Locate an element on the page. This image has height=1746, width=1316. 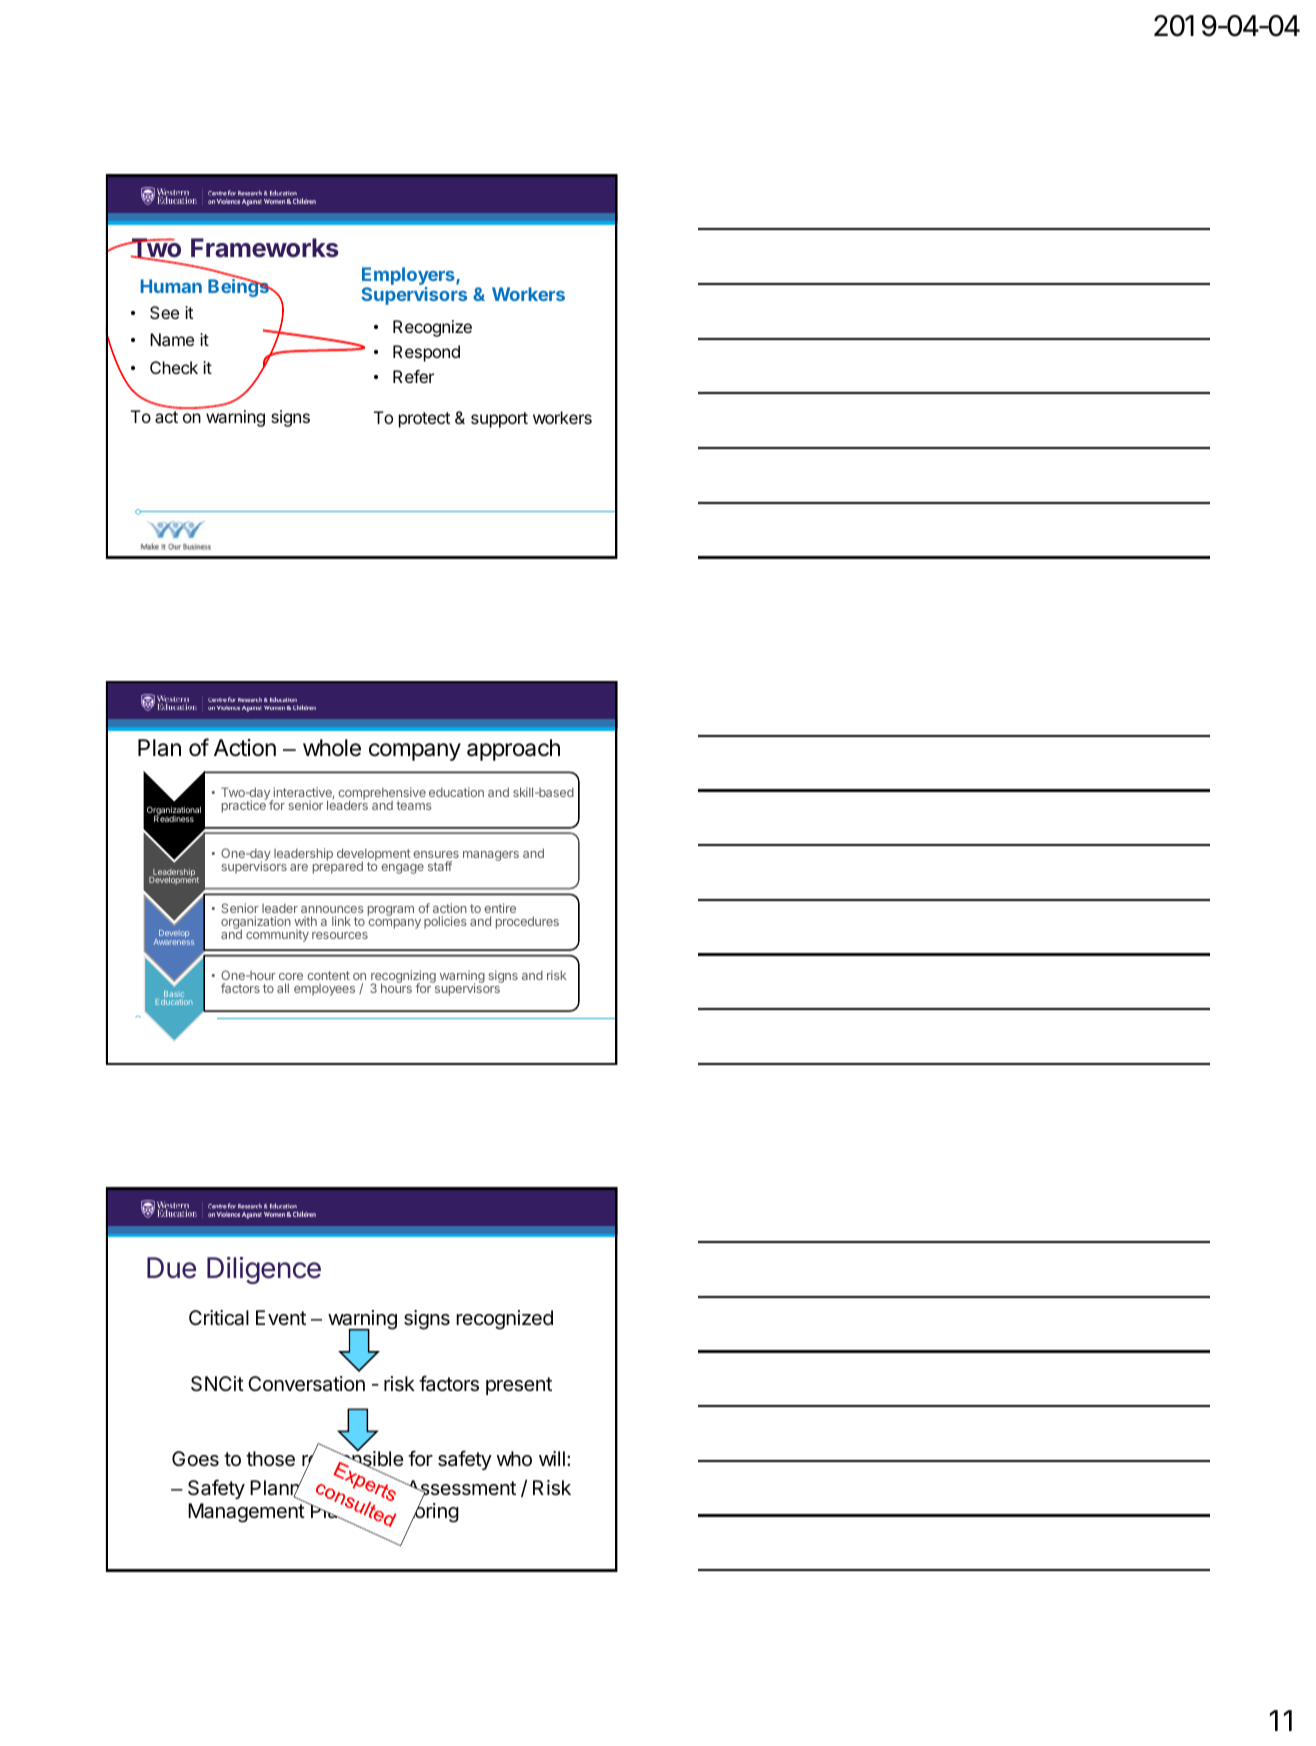
Event is located at coordinates (281, 1317).
